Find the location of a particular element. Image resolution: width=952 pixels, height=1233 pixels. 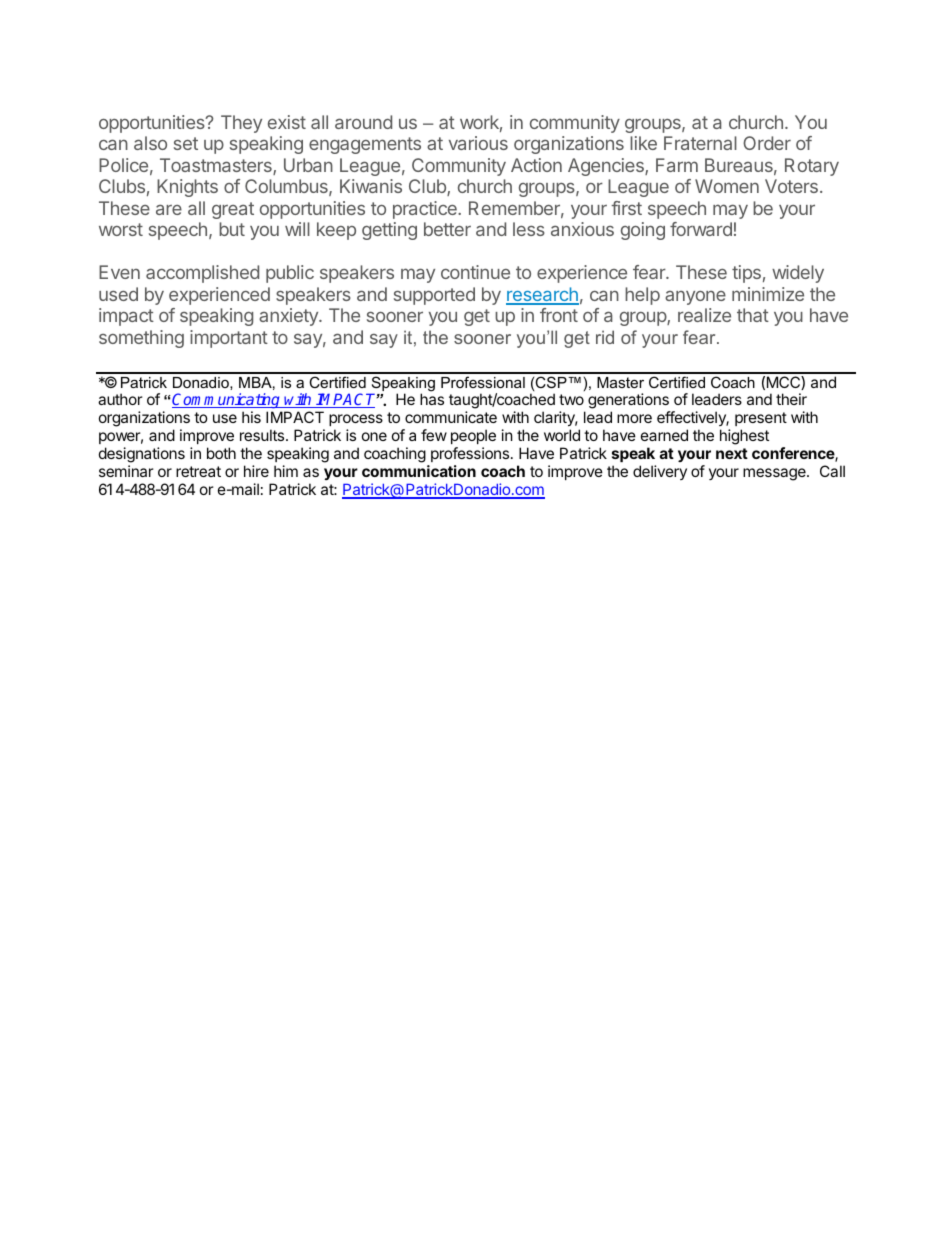

used is located at coordinates (118, 294).
